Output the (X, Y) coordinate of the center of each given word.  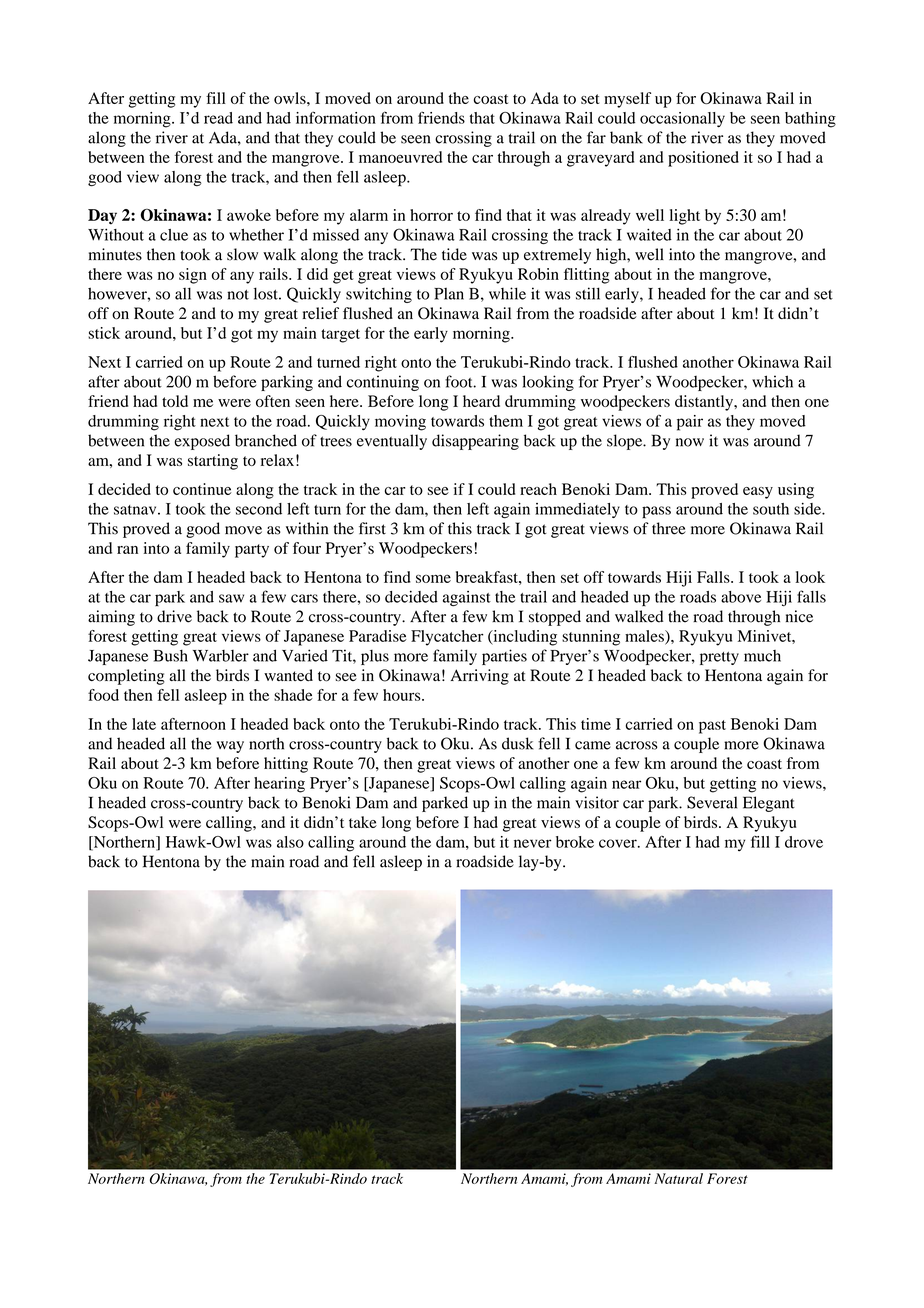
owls (291, 98)
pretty (719, 658)
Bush (171, 656)
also (290, 842)
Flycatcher (447, 638)
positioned (703, 159)
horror (431, 215)
